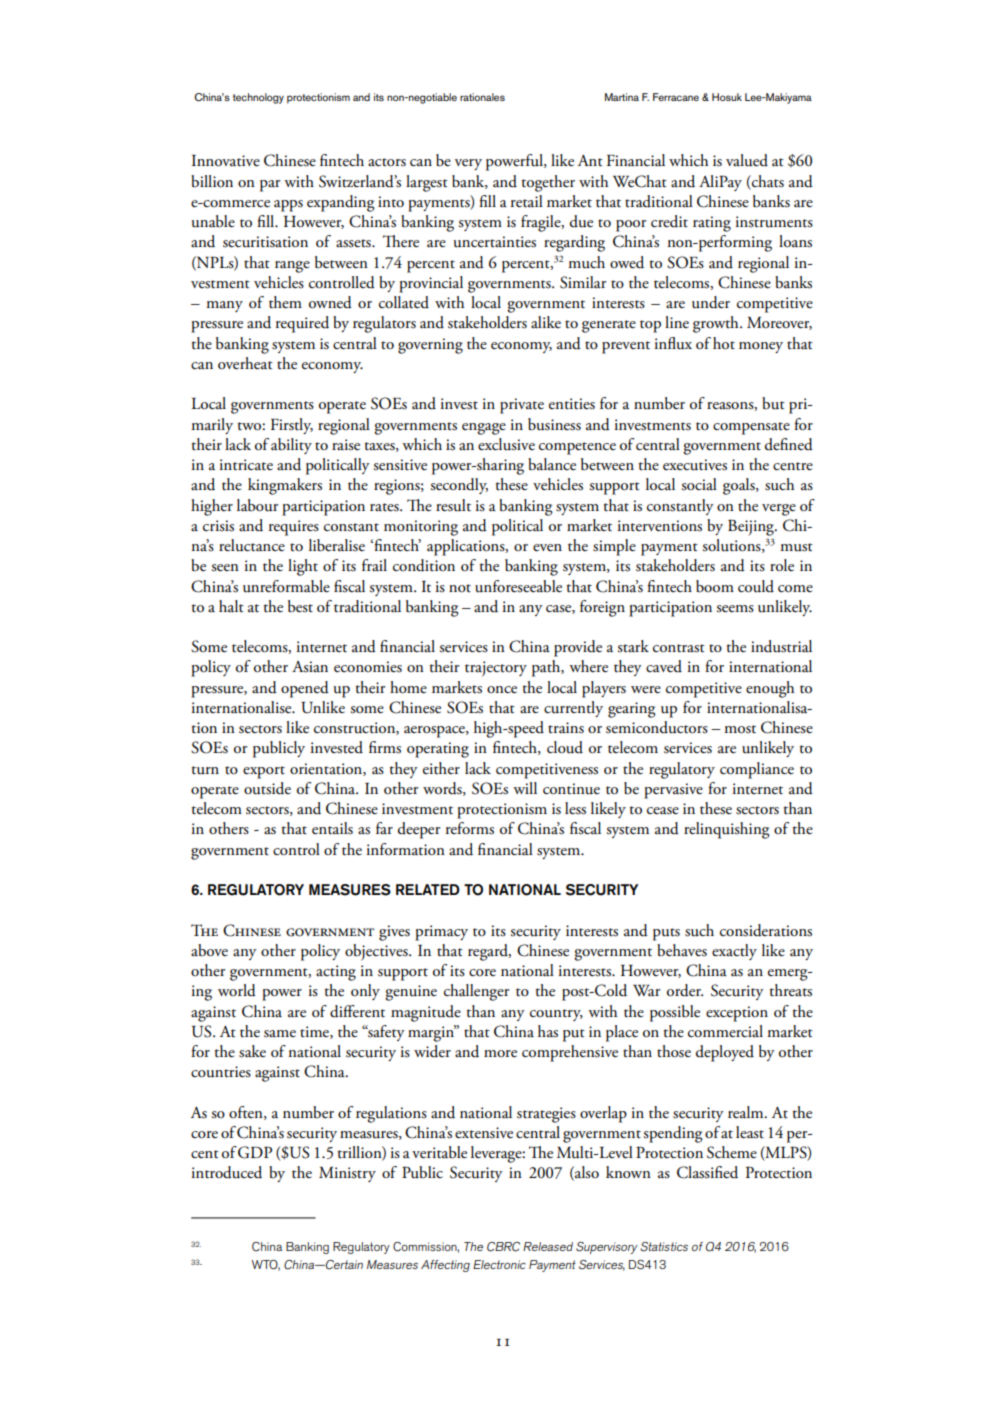 This page has height=1420, width=1004. I want to click on GDP, so click(255, 1152).
